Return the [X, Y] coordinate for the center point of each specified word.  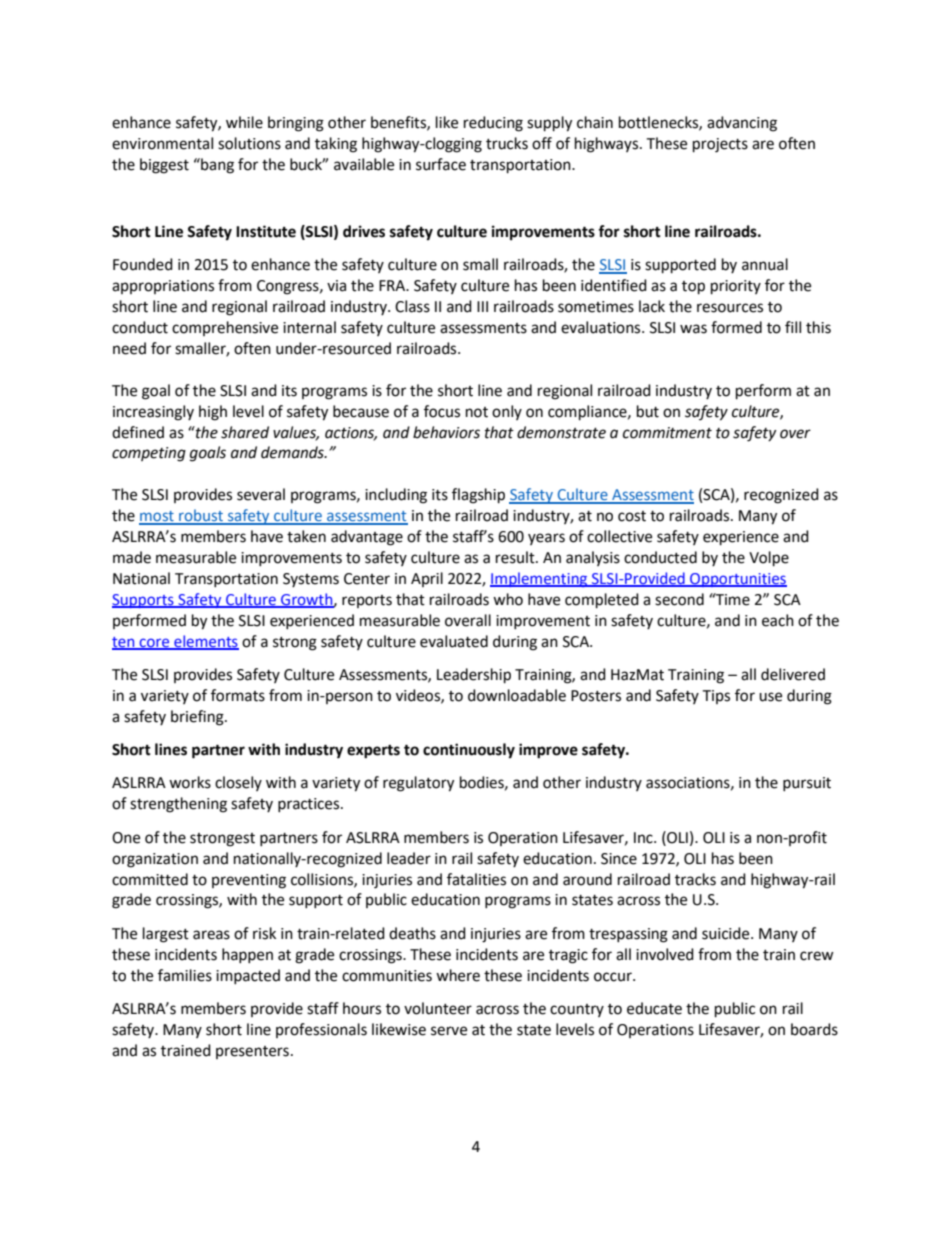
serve [449, 1031]
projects [720, 145]
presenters [252, 1052]
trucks [507, 143]
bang [216, 166]
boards [814, 1029]
